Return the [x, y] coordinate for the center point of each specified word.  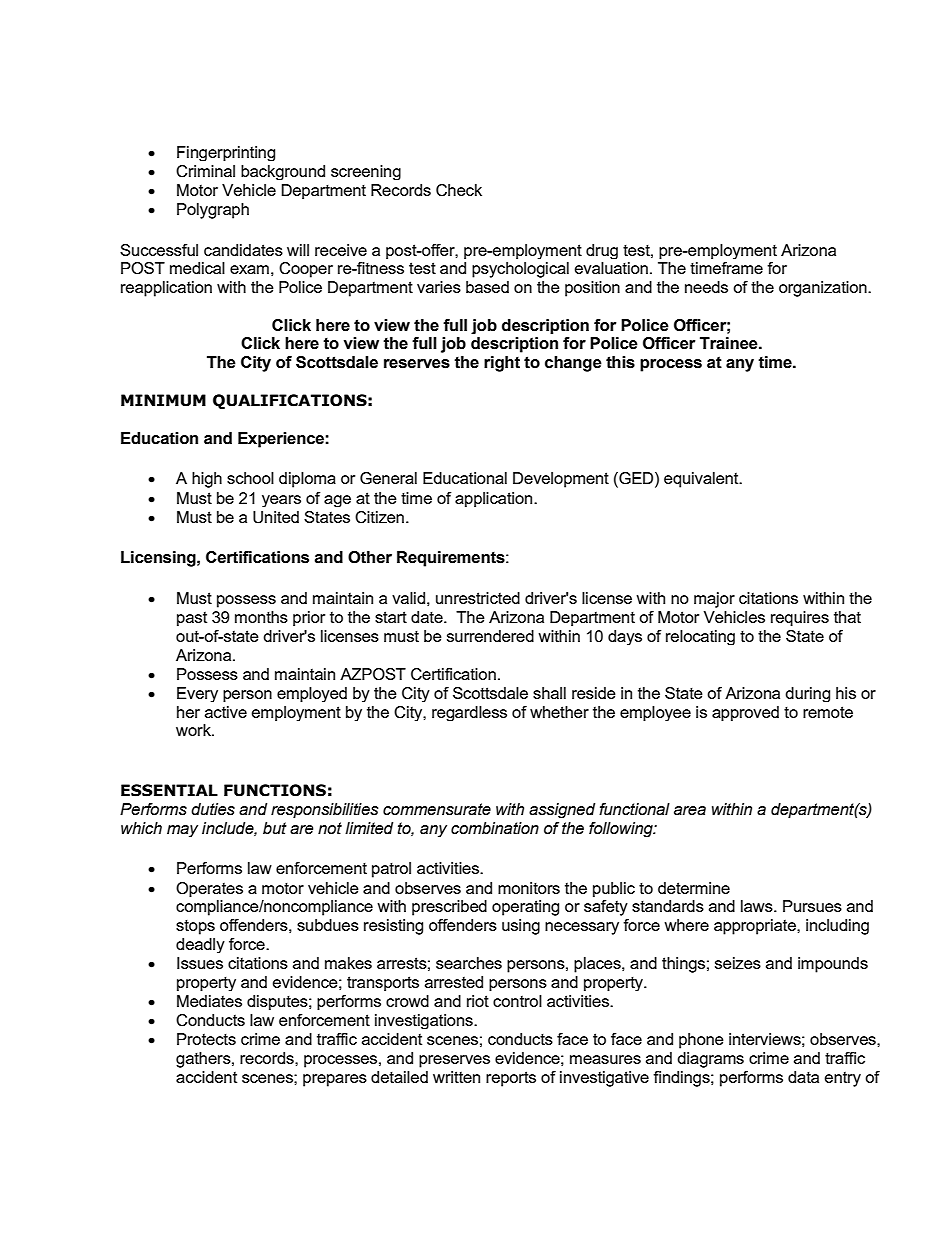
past [192, 618]
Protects [206, 1039]
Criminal [205, 171]
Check [459, 190]
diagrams [710, 1060]
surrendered [490, 636]
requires [800, 618]
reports [511, 1079]
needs [706, 287]
